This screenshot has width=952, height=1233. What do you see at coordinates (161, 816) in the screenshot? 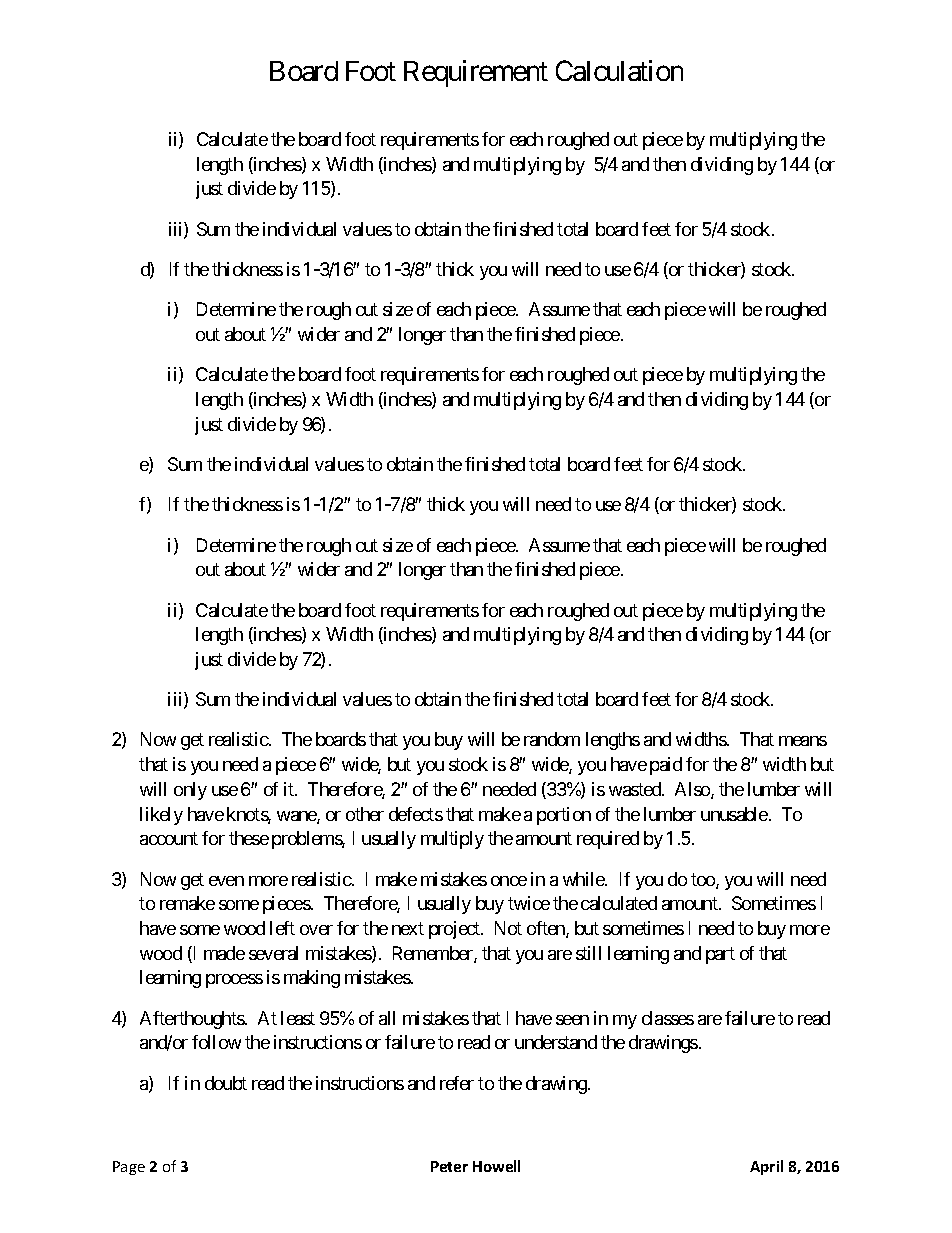
I see `likely` at bounding box center [161, 816].
